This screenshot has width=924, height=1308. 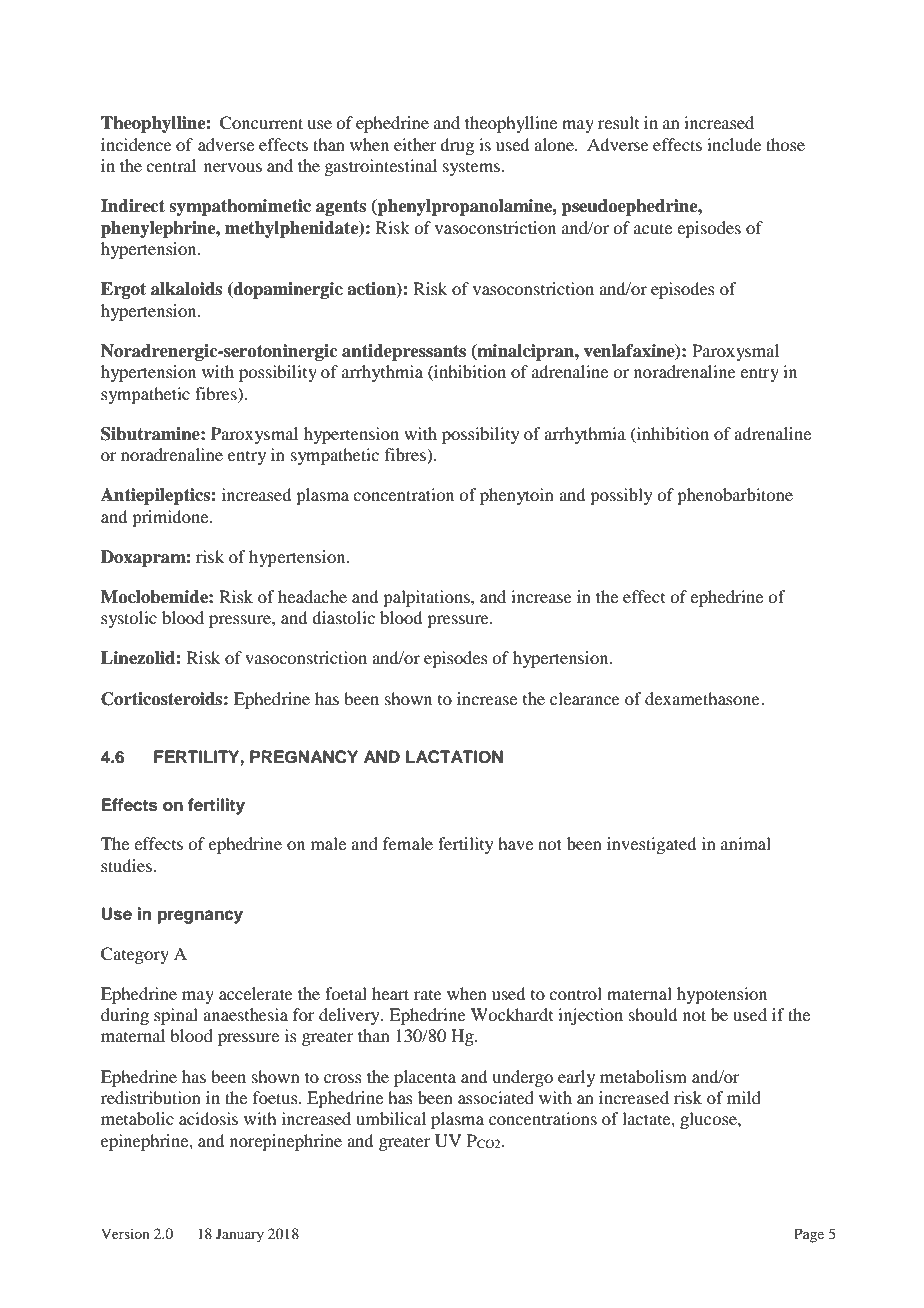 I want to click on alkaloids, so click(x=186, y=289).
